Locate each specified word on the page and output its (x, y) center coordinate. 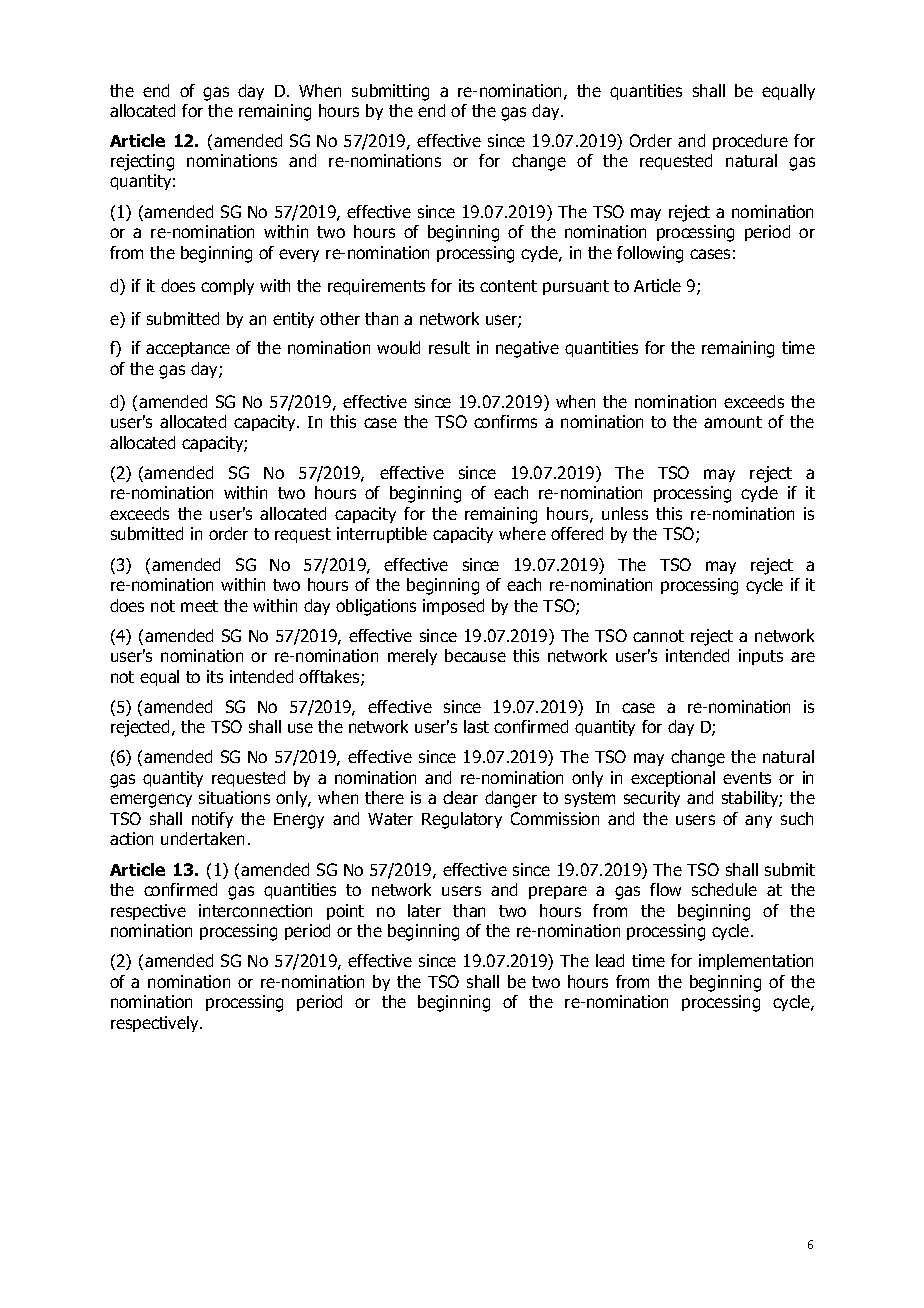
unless (625, 513)
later (424, 910)
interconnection (255, 910)
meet (199, 606)
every (299, 255)
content (508, 286)
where (522, 533)
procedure (750, 142)
